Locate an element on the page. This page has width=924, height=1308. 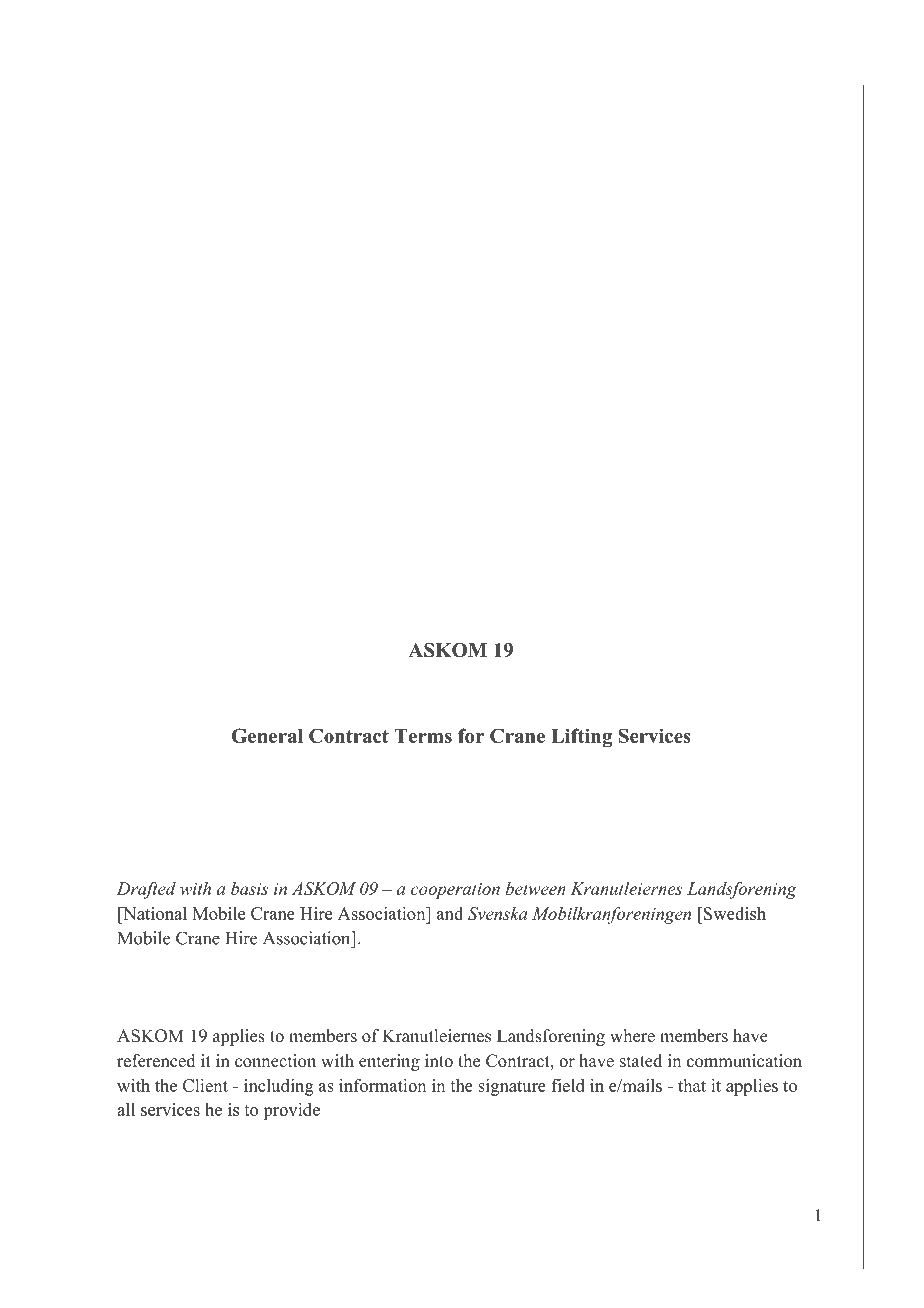
information is located at coordinates (382, 1085).
